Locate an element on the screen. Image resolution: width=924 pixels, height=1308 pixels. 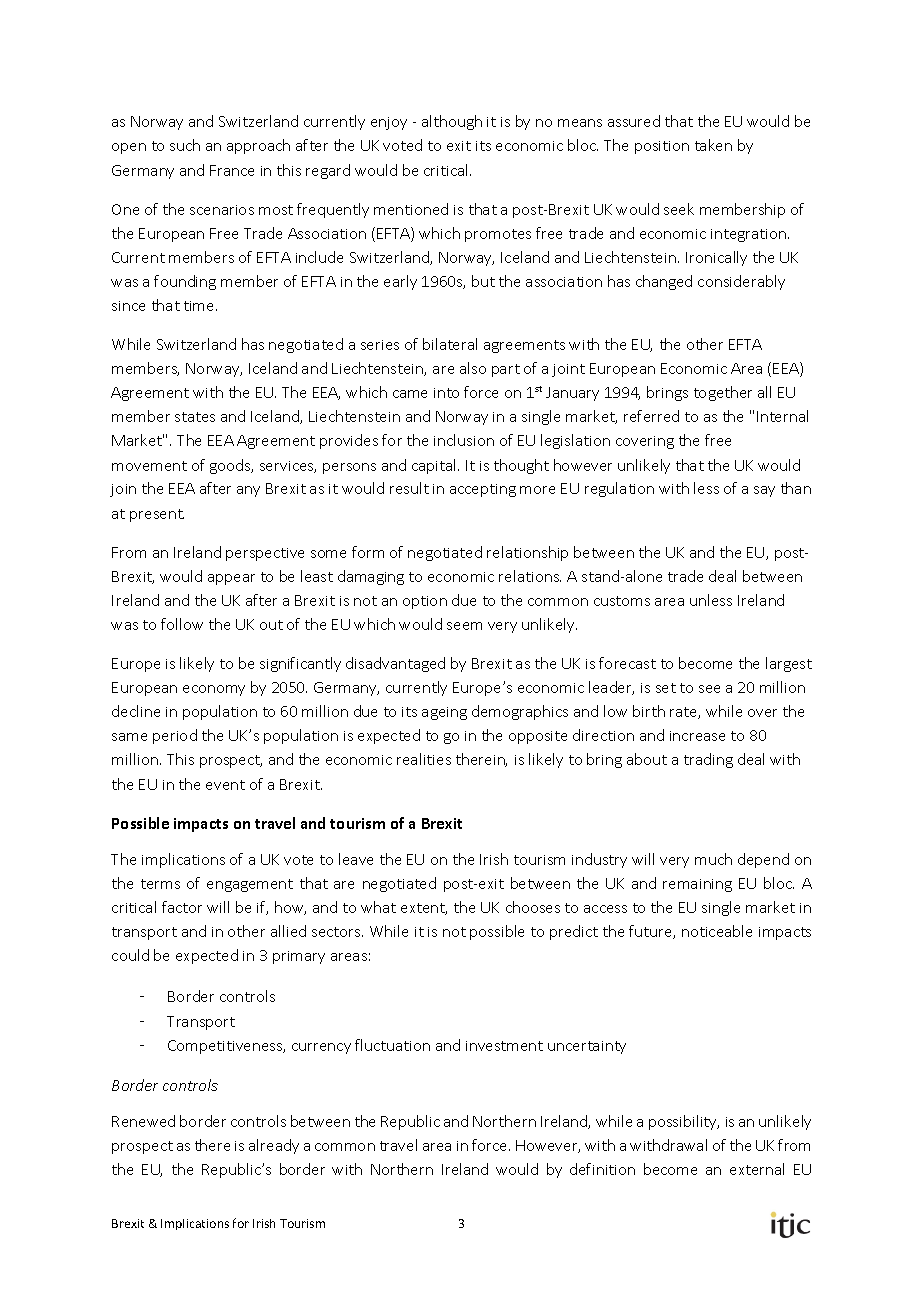
possibility is located at coordinates (684, 1122).
